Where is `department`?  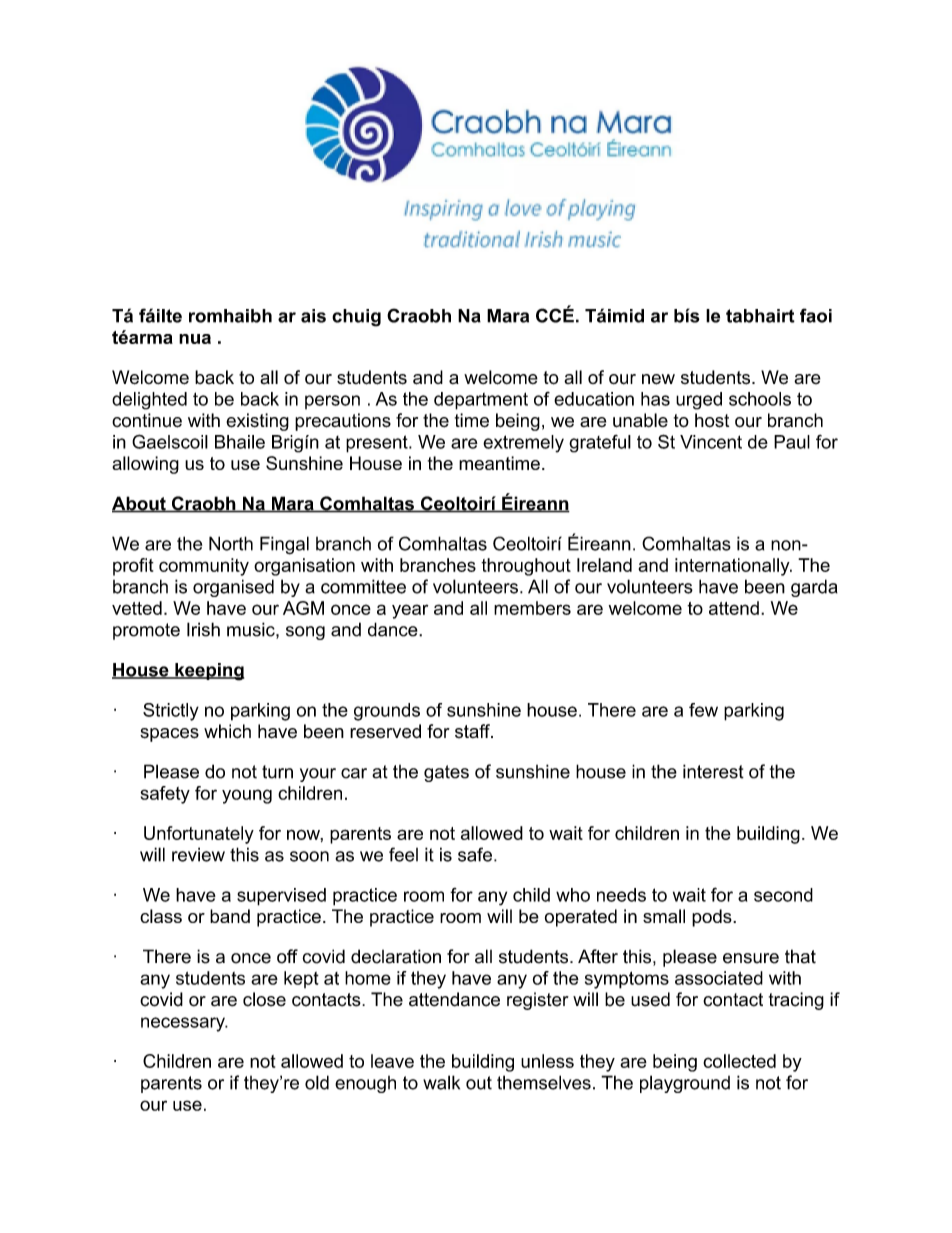
department is located at coordinates (481, 401).
